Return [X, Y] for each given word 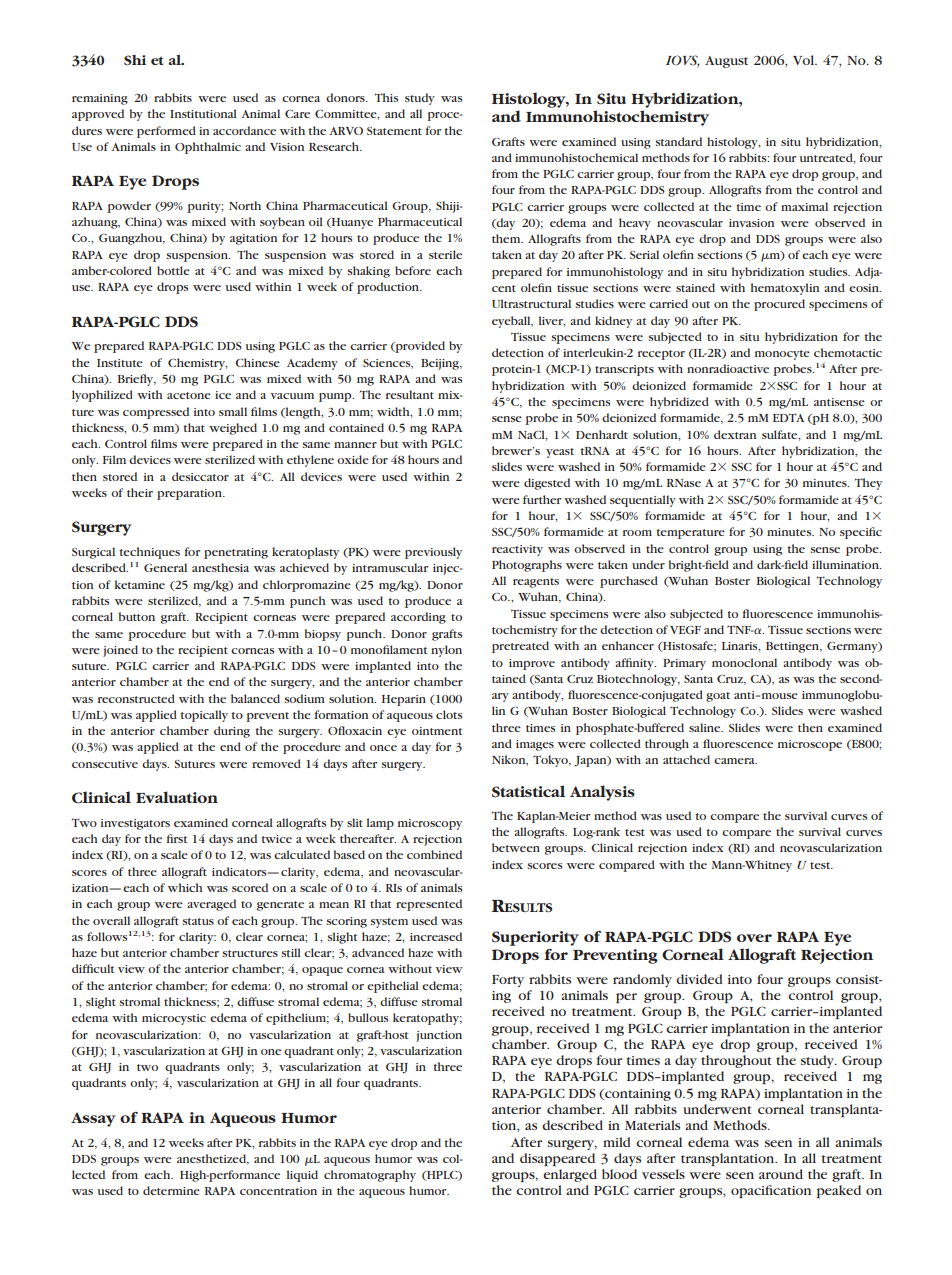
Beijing [441, 364]
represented [429, 905]
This [386, 97]
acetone [189, 395]
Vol [805, 60]
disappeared [557, 1159]
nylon [446, 651]
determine [171, 1190]
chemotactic [848, 352]
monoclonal [744, 662]
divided [699, 979]
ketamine [140, 584]
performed [166, 132]
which [185, 887]
